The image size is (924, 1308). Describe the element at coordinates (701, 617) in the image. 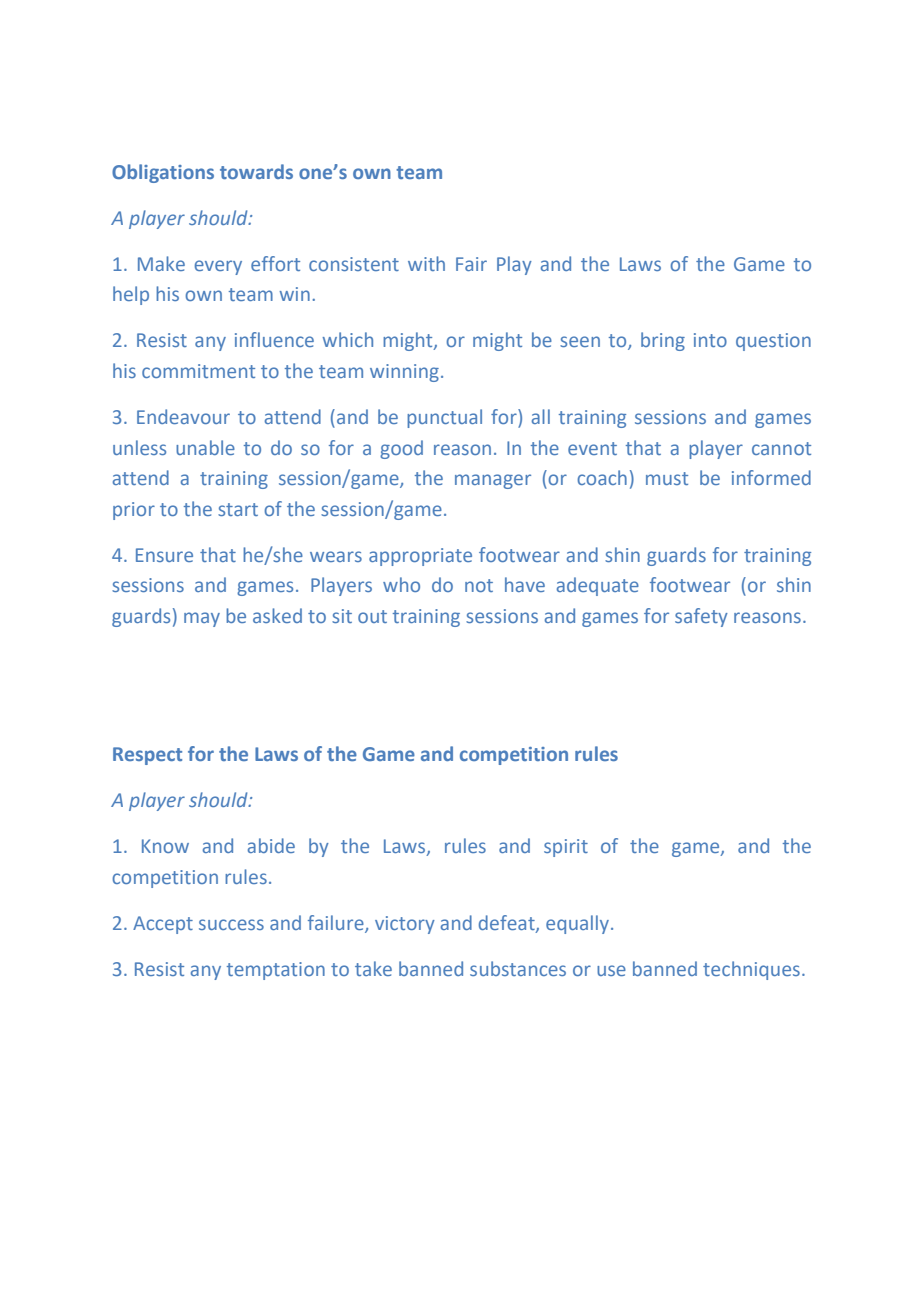

I see `safety` at that location.
